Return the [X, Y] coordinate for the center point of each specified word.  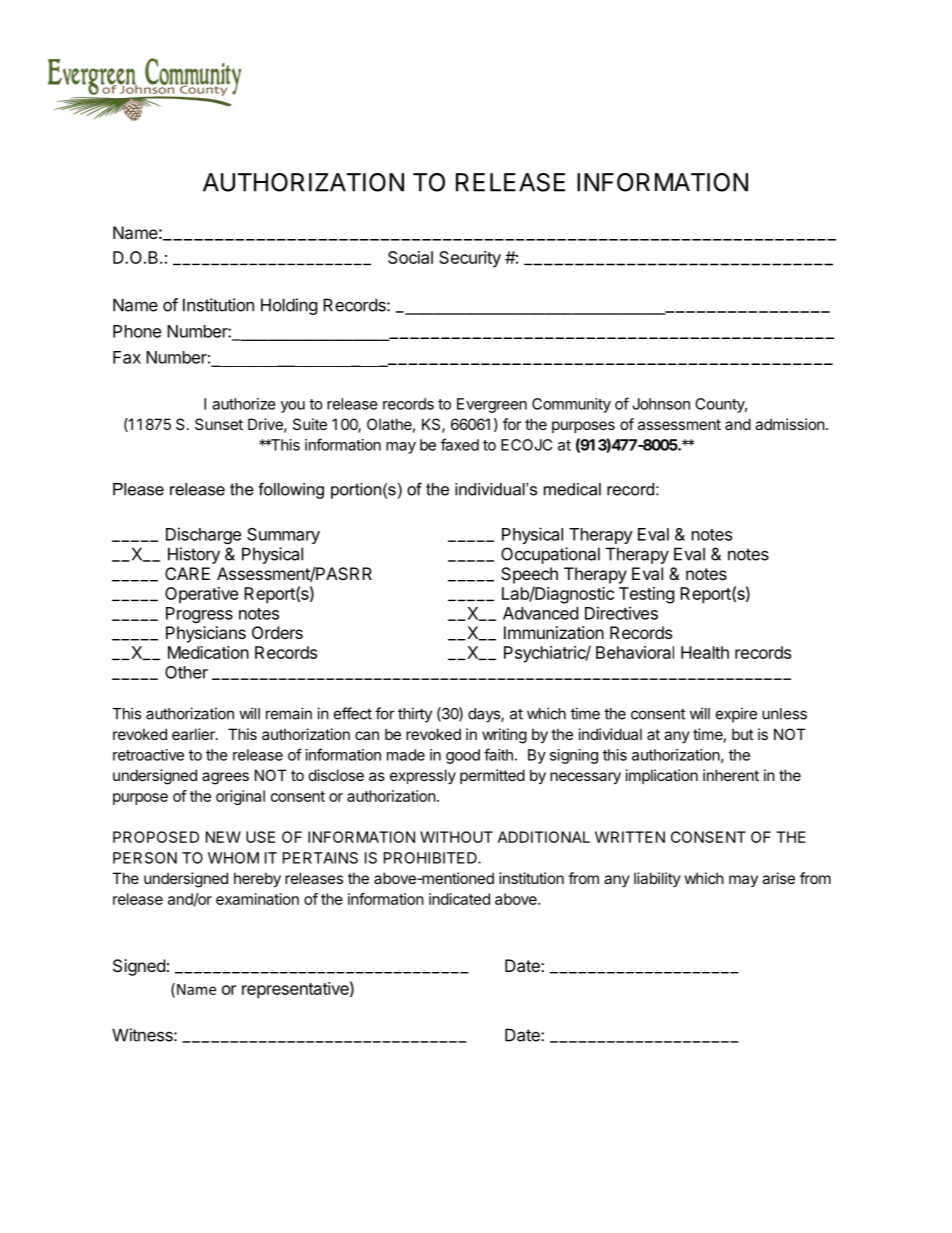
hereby [257, 879]
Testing [647, 595]
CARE [187, 573]
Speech [529, 575]
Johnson [661, 404]
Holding [289, 306]
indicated [459, 899]
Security [470, 259]
